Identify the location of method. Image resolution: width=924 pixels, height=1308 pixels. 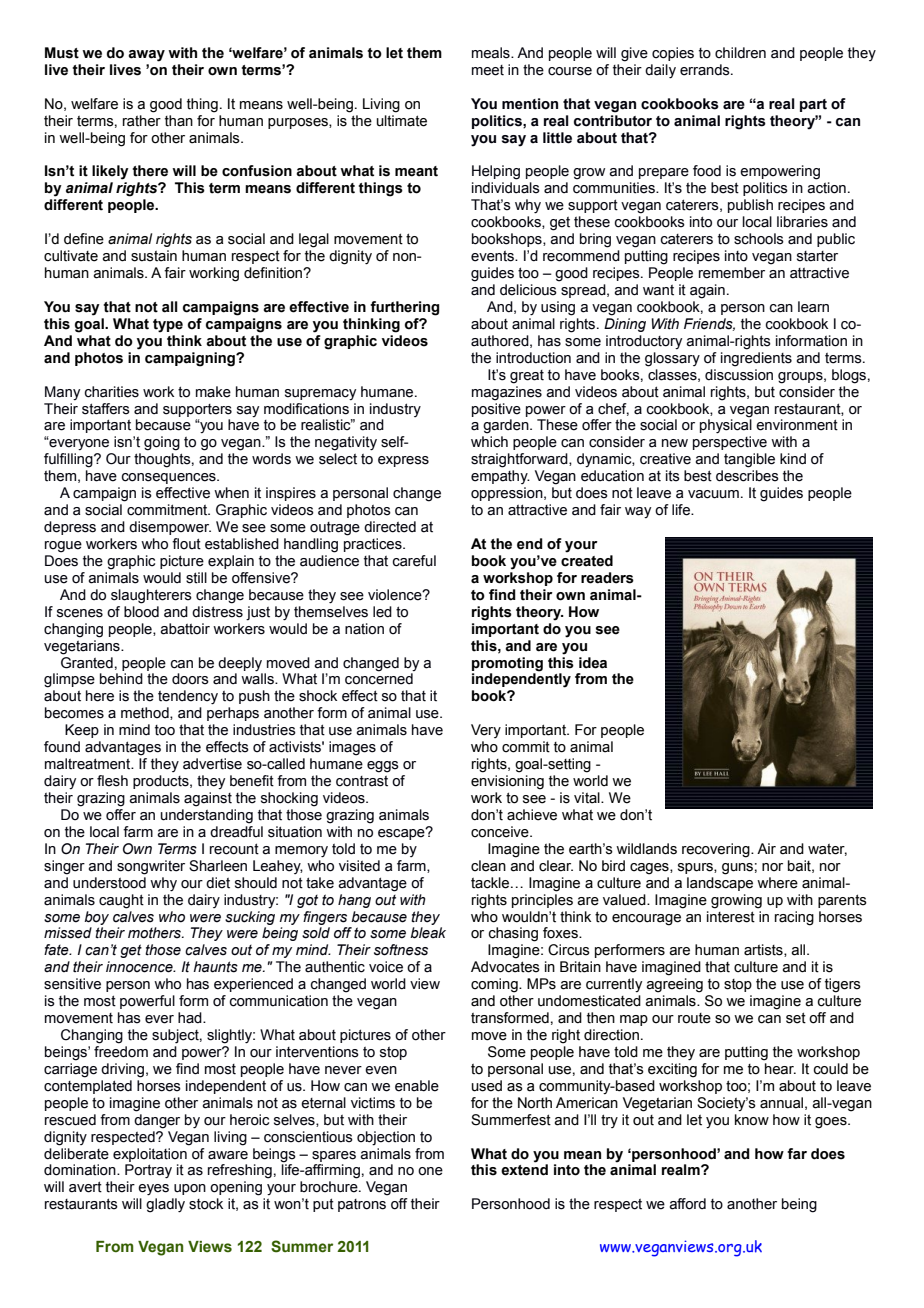
(146, 713).
